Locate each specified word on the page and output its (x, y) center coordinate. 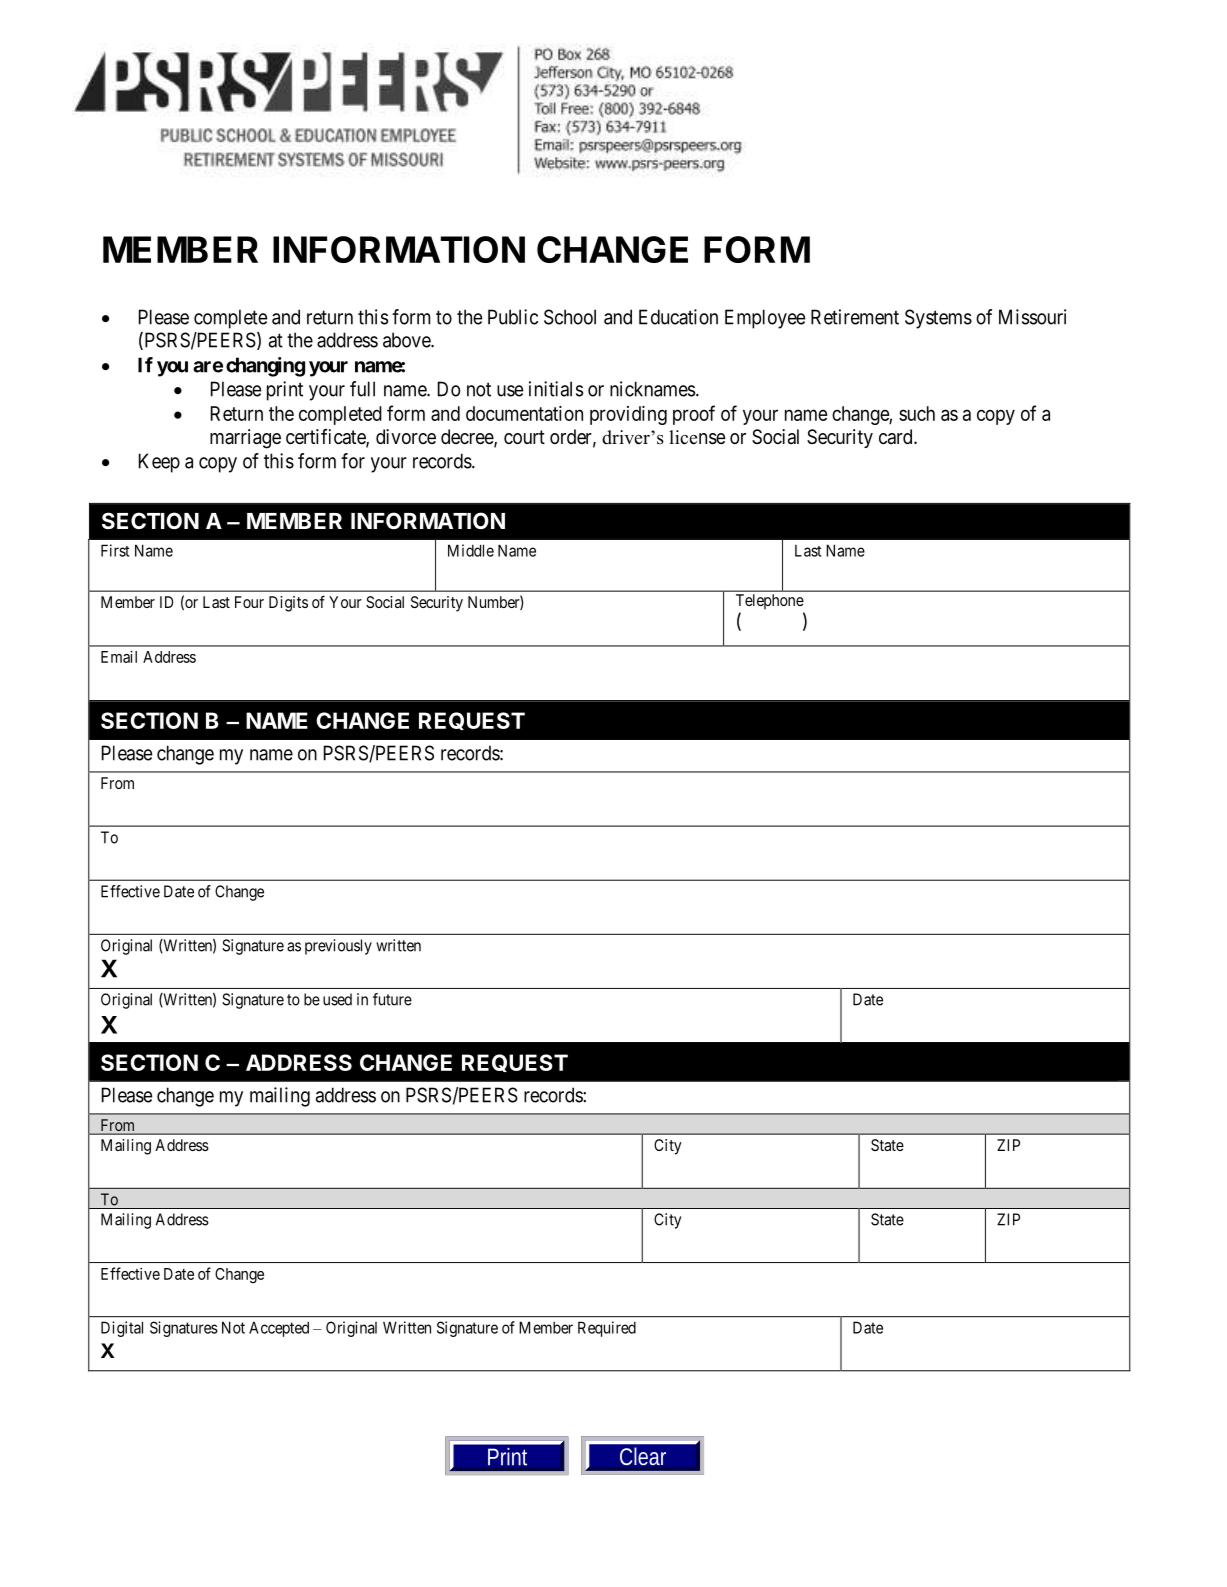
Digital (122, 1329)
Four (249, 602)
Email (119, 656)
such (917, 413)
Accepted (279, 1329)
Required (607, 1329)
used (337, 999)
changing (265, 367)
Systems (938, 319)
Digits (288, 604)
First (115, 550)
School (570, 317)
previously (338, 947)
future (392, 999)
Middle (471, 550)
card (897, 436)
